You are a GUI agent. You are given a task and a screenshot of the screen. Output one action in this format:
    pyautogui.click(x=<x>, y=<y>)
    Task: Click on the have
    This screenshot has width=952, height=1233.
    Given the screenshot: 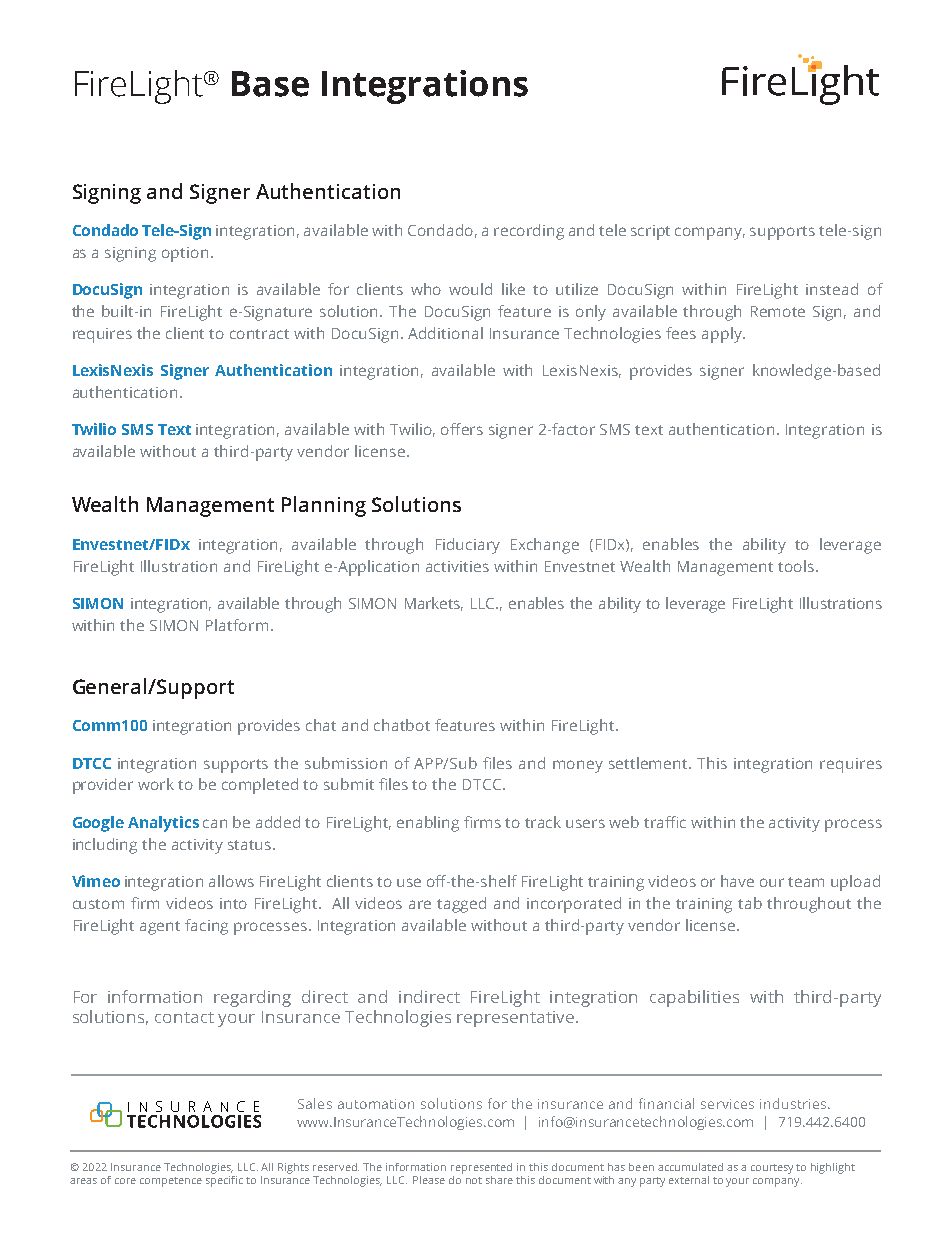 What is the action you would take?
    pyautogui.click(x=737, y=881)
